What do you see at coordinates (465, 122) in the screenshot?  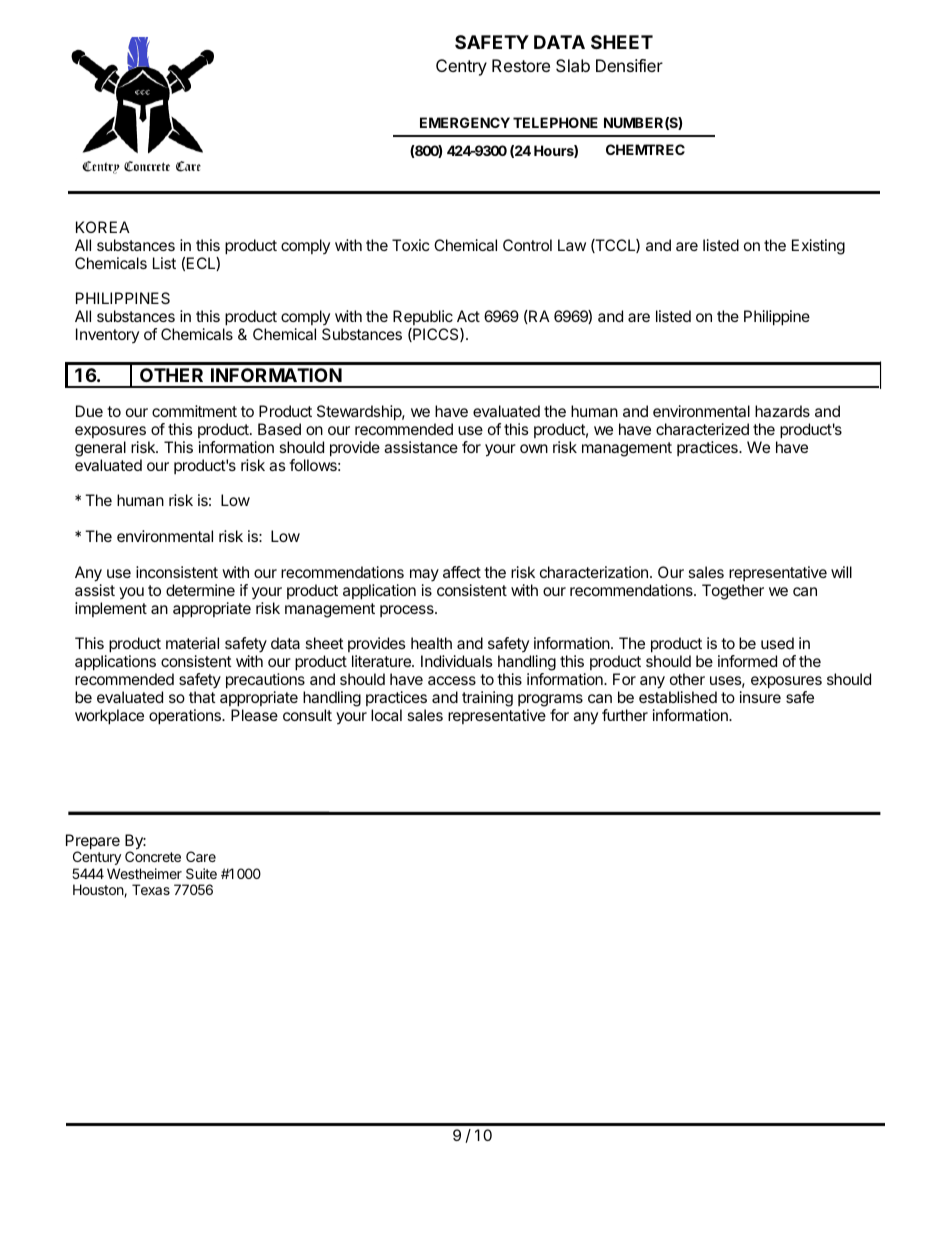 I see `EMERGENCY` at bounding box center [465, 122].
